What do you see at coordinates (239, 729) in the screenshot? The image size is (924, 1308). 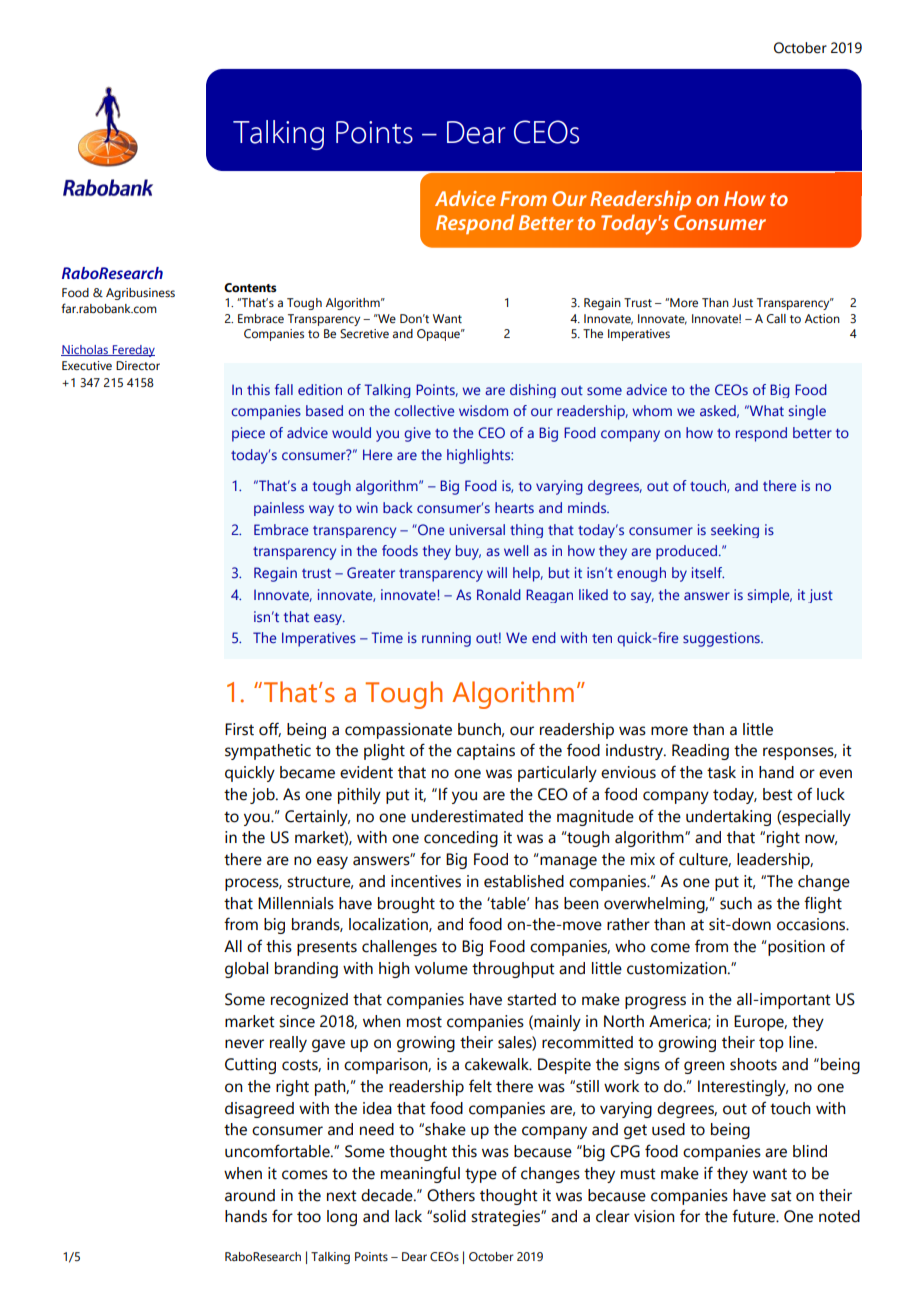 I see `First` at bounding box center [239, 729].
